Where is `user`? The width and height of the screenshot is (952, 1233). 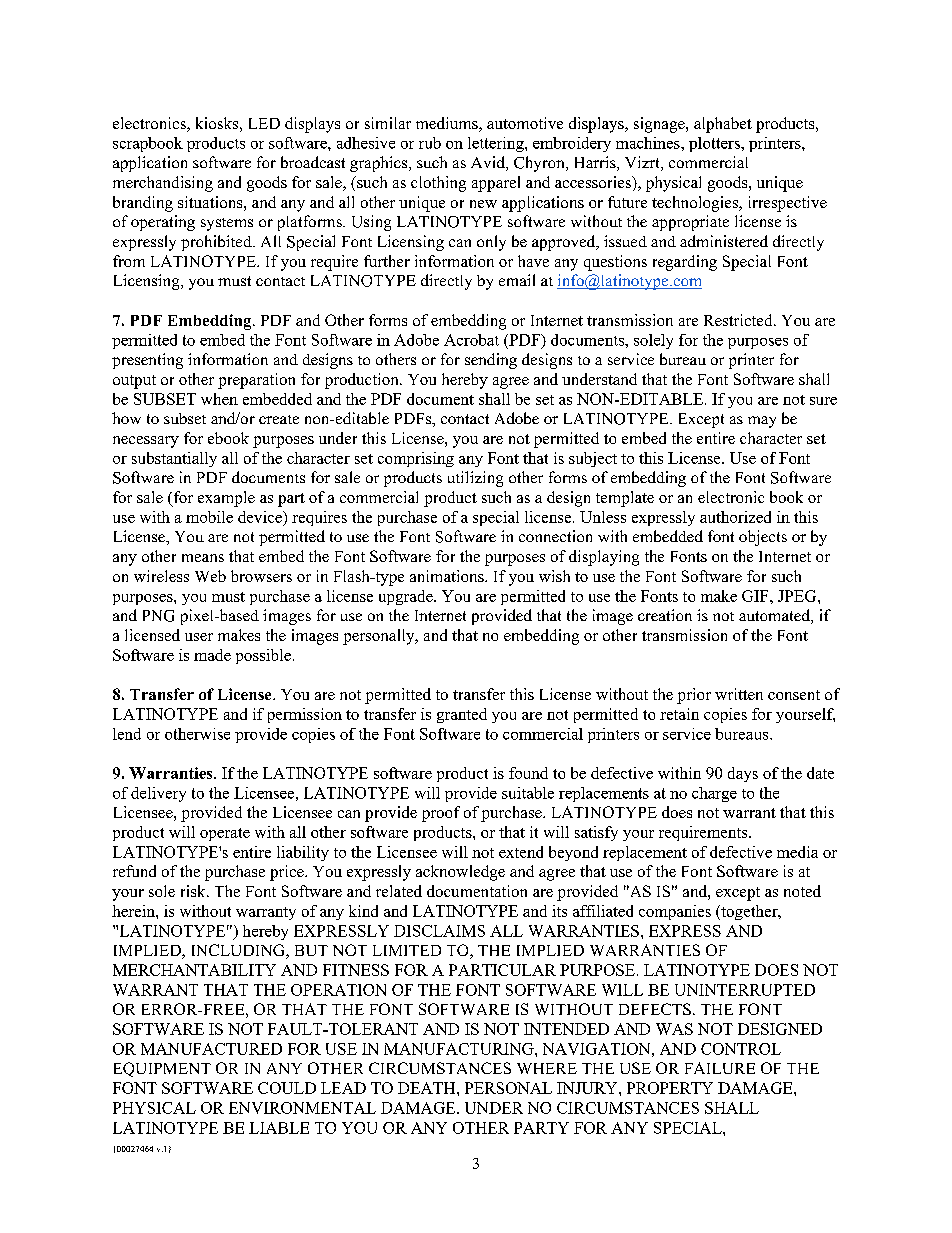
user is located at coordinates (199, 637).
